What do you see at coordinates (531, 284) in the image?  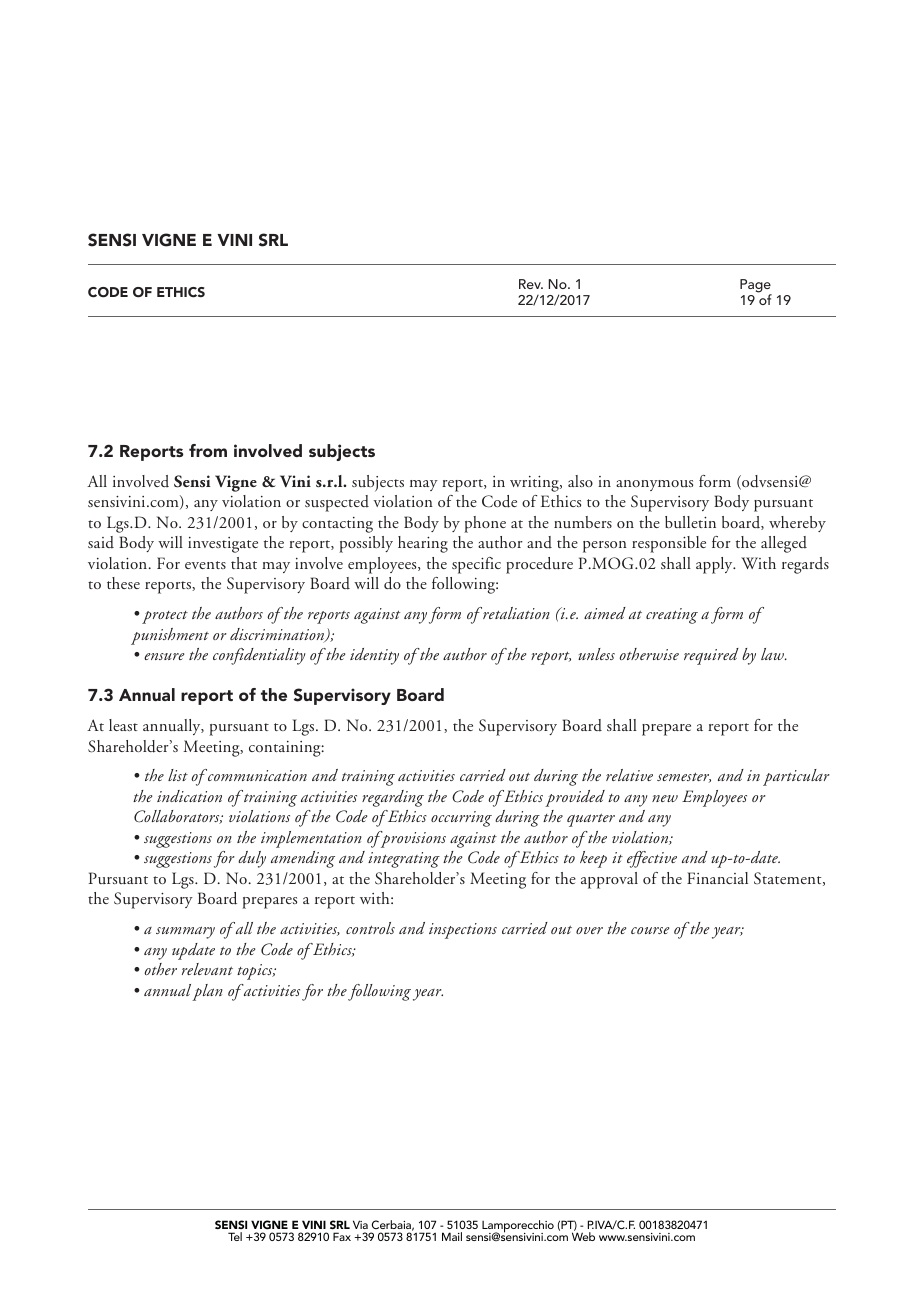 I see `Rev` at bounding box center [531, 284].
